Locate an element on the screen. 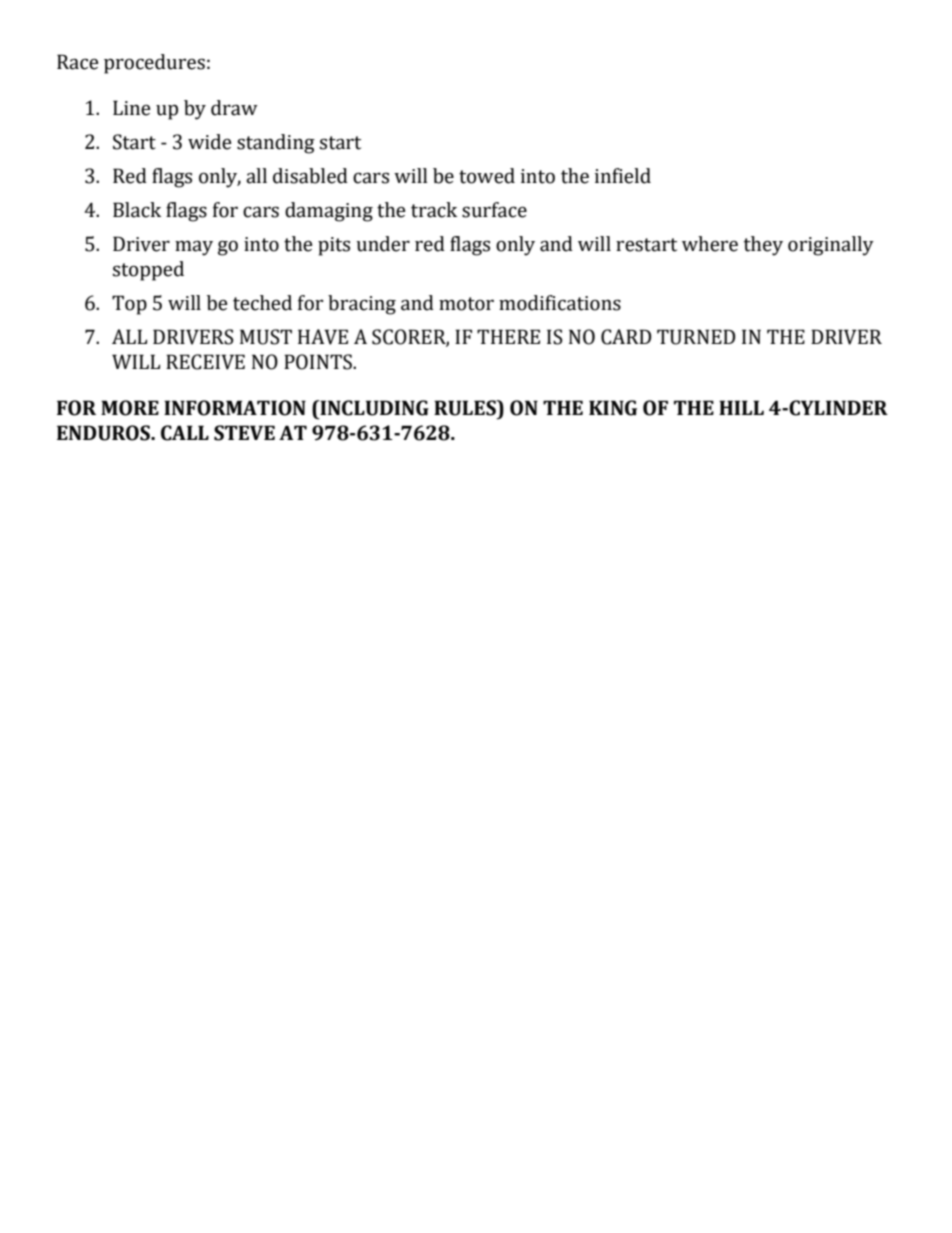 The height and width of the screenshot is (1233, 952). RULES is located at coordinates (466, 408).
